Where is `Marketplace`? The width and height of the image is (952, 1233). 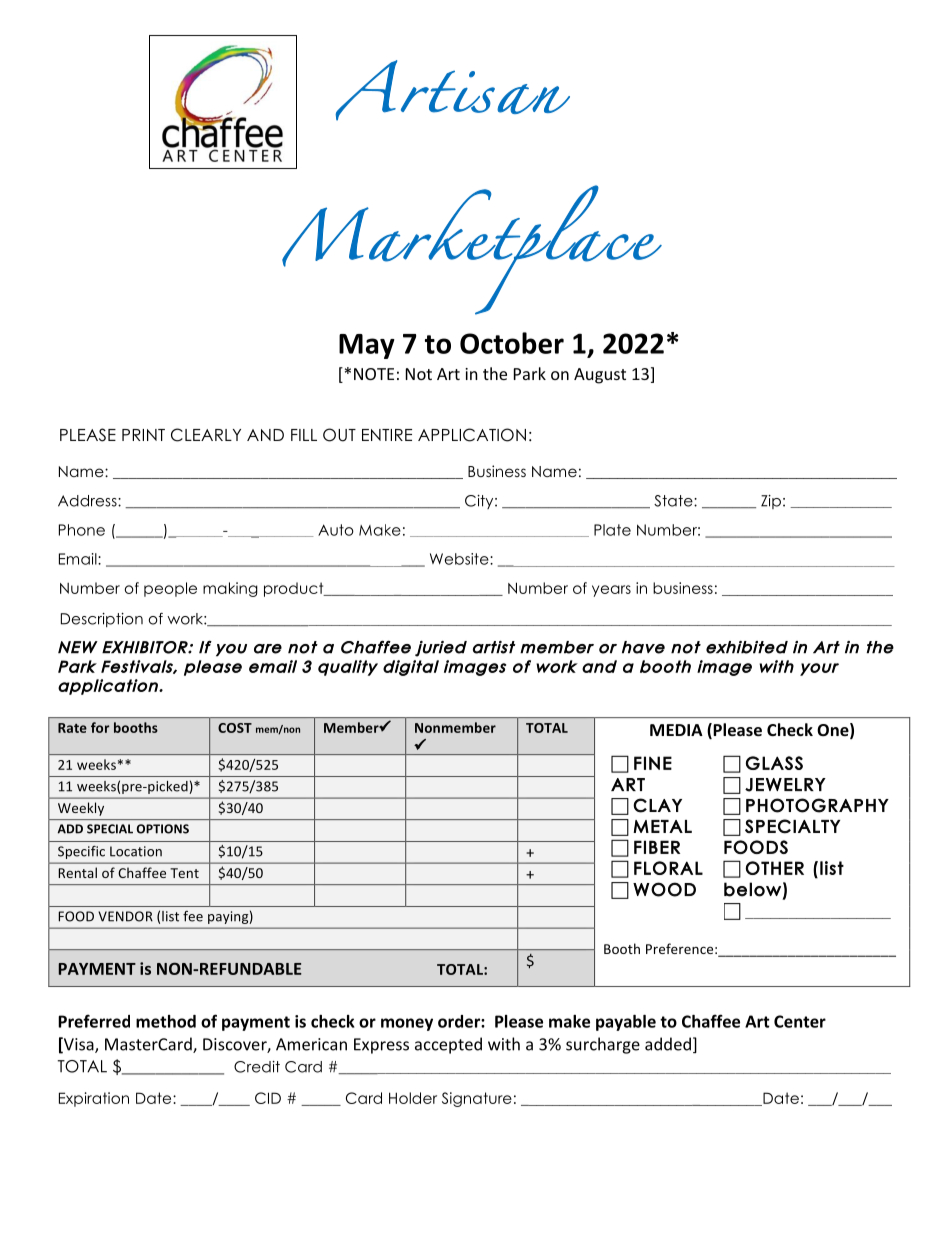 Marketplace is located at coordinates (472, 250).
